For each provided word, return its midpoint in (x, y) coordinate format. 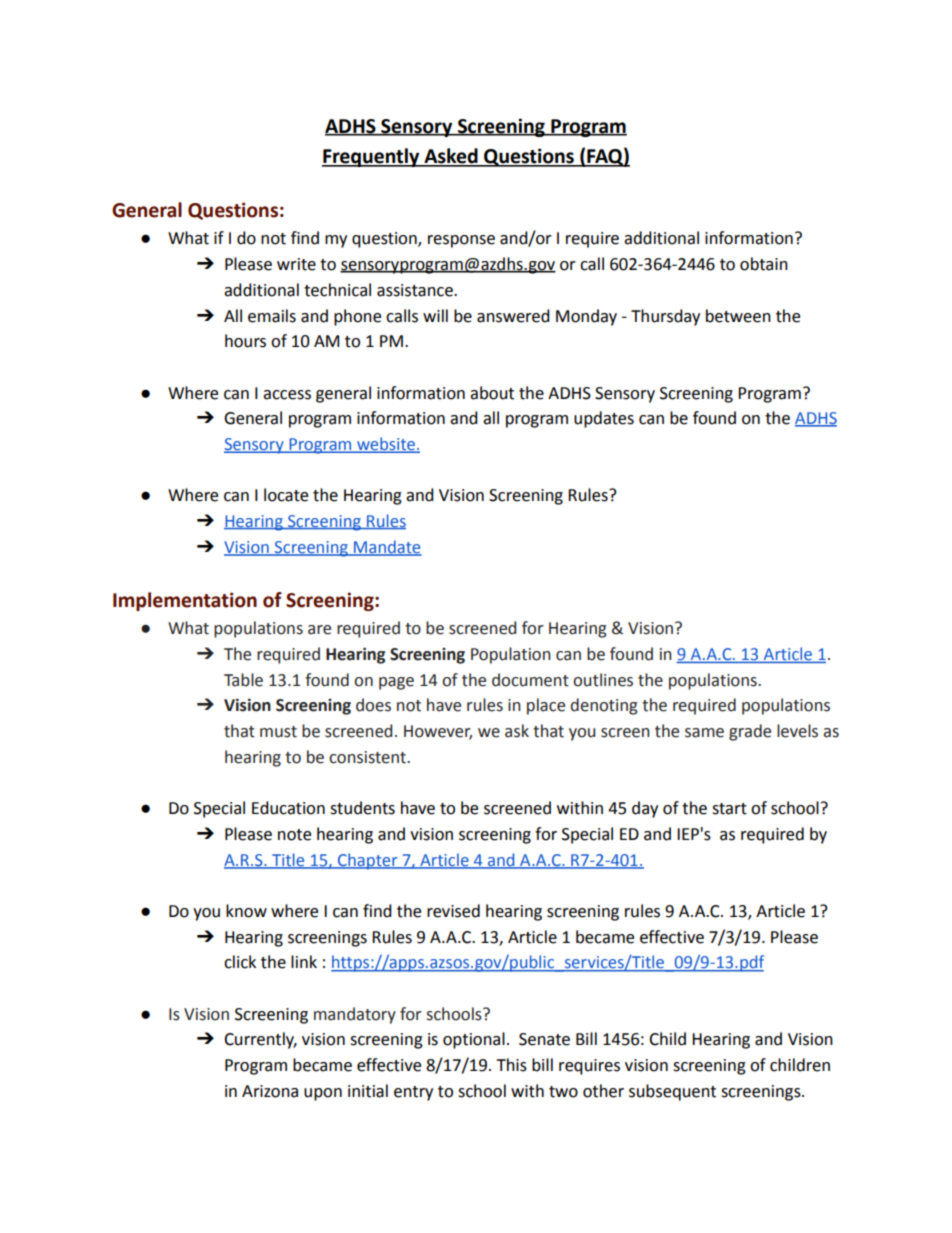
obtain (764, 264)
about (492, 393)
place (546, 706)
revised (453, 911)
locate (286, 495)
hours (245, 341)
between (738, 316)
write (296, 264)
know (246, 911)
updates (604, 419)
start (729, 809)
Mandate (387, 547)
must (278, 732)
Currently (260, 1040)
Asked (451, 157)
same (704, 733)
